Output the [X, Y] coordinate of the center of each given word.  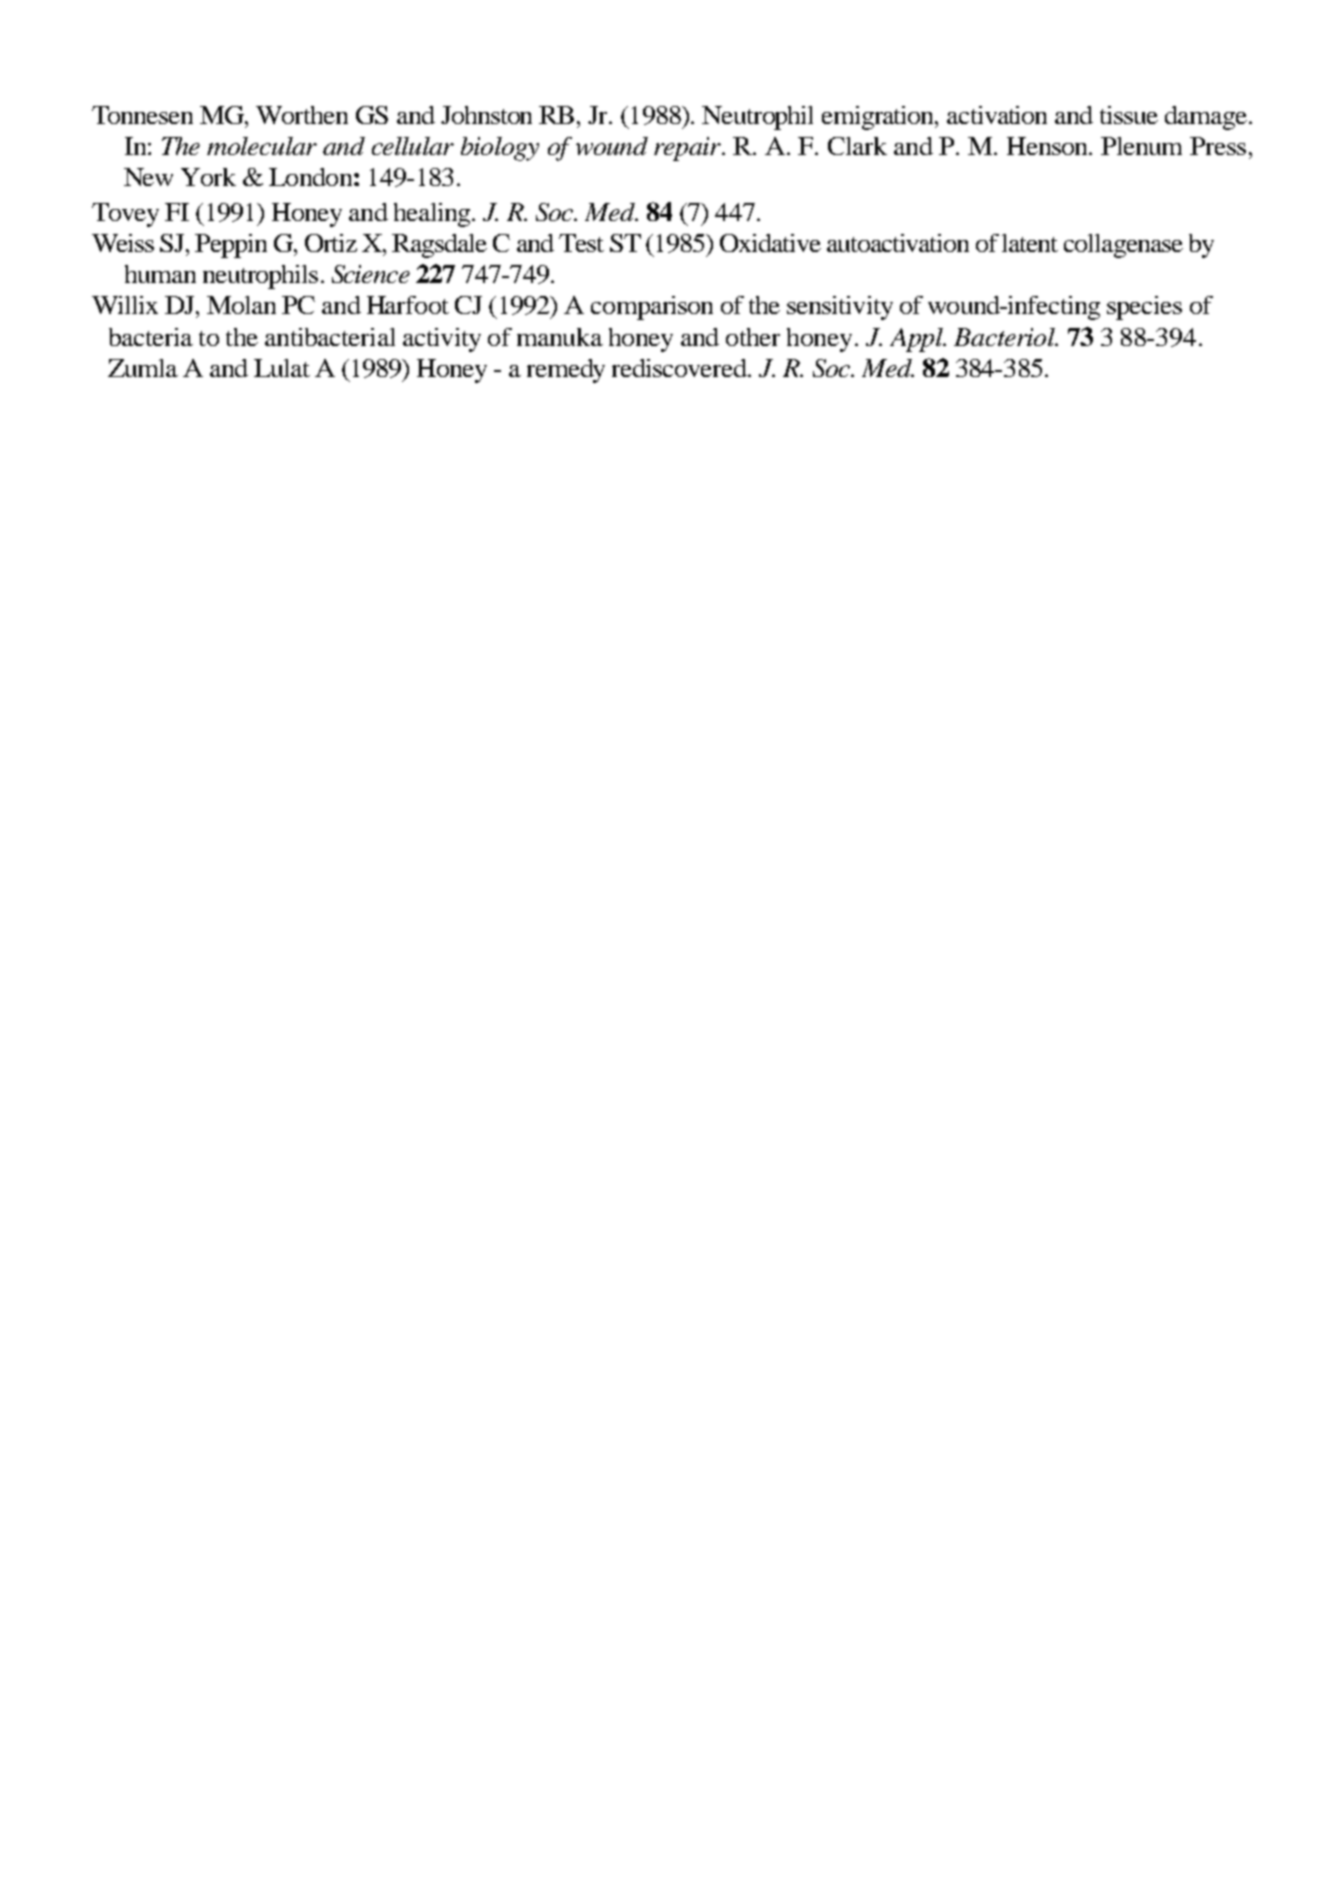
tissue [1129, 115]
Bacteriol [1005, 337]
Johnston [486, 115]
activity [442, 340]
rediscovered [681, 368]
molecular [262, 146]
